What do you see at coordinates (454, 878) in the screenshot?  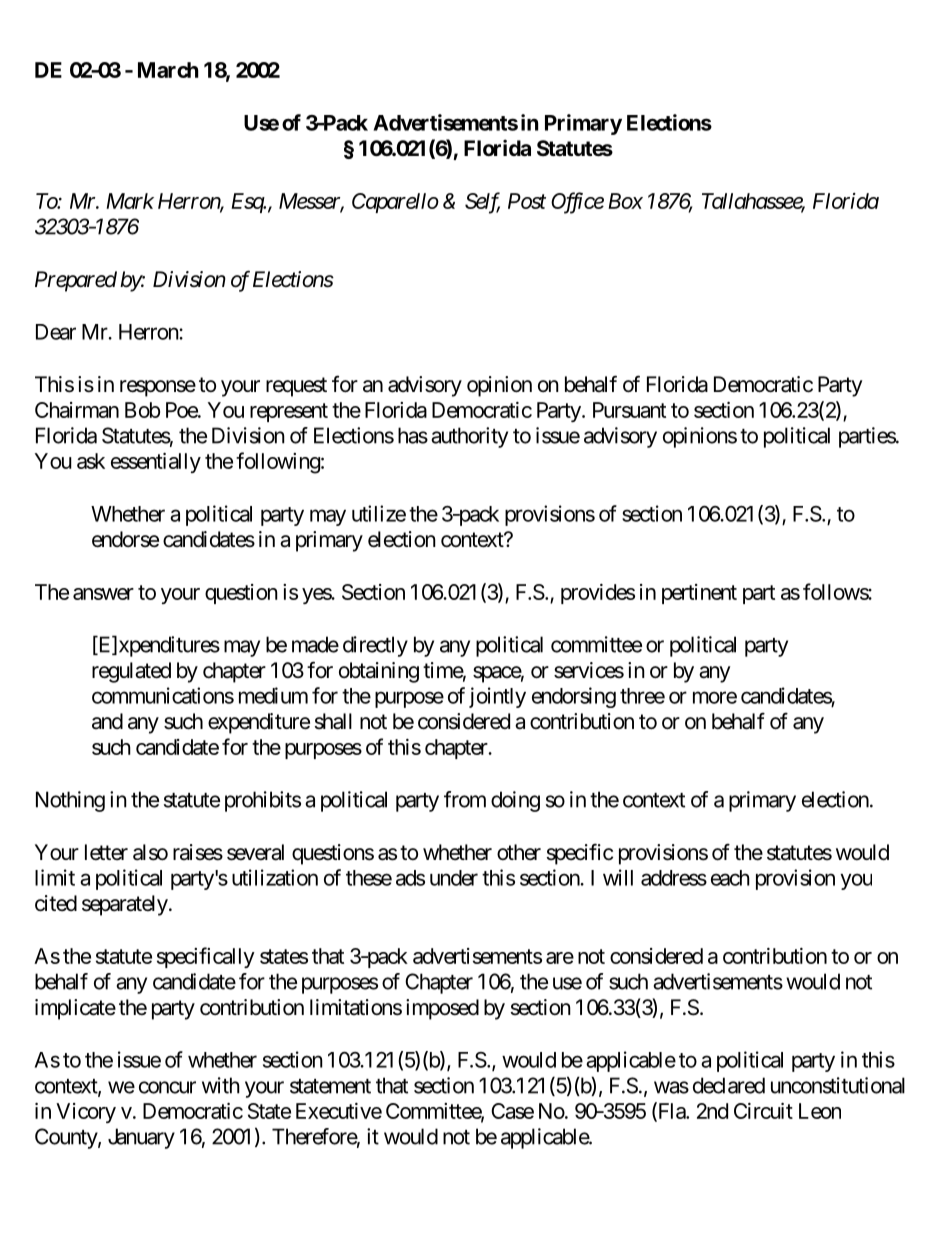 I see `under` at bounding box center [454, 878].
